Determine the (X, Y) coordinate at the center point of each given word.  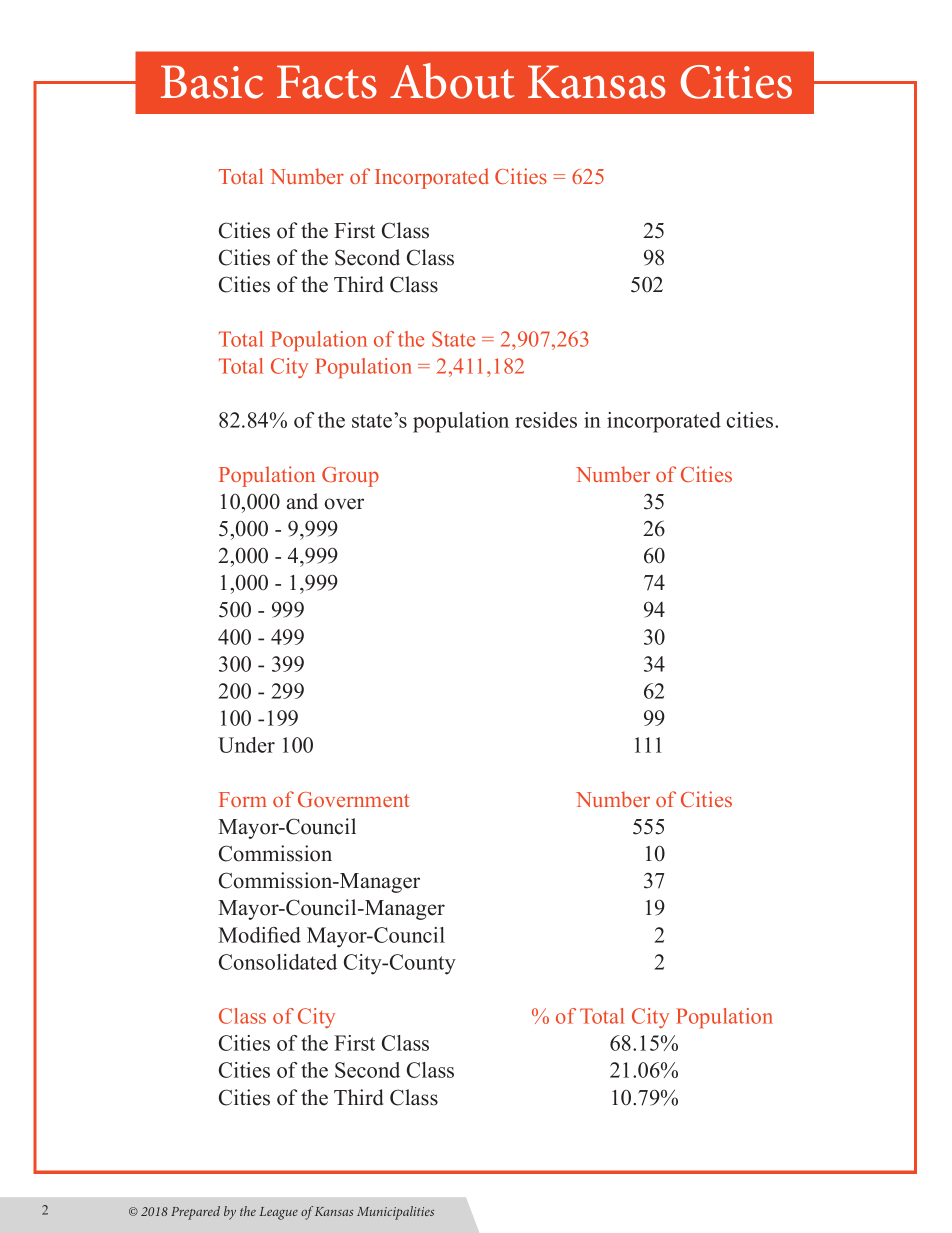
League (278, 1213)
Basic (212, 82)
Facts (327, 82)
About (452, 81)
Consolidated (278, 962)
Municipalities (395, 1213)
